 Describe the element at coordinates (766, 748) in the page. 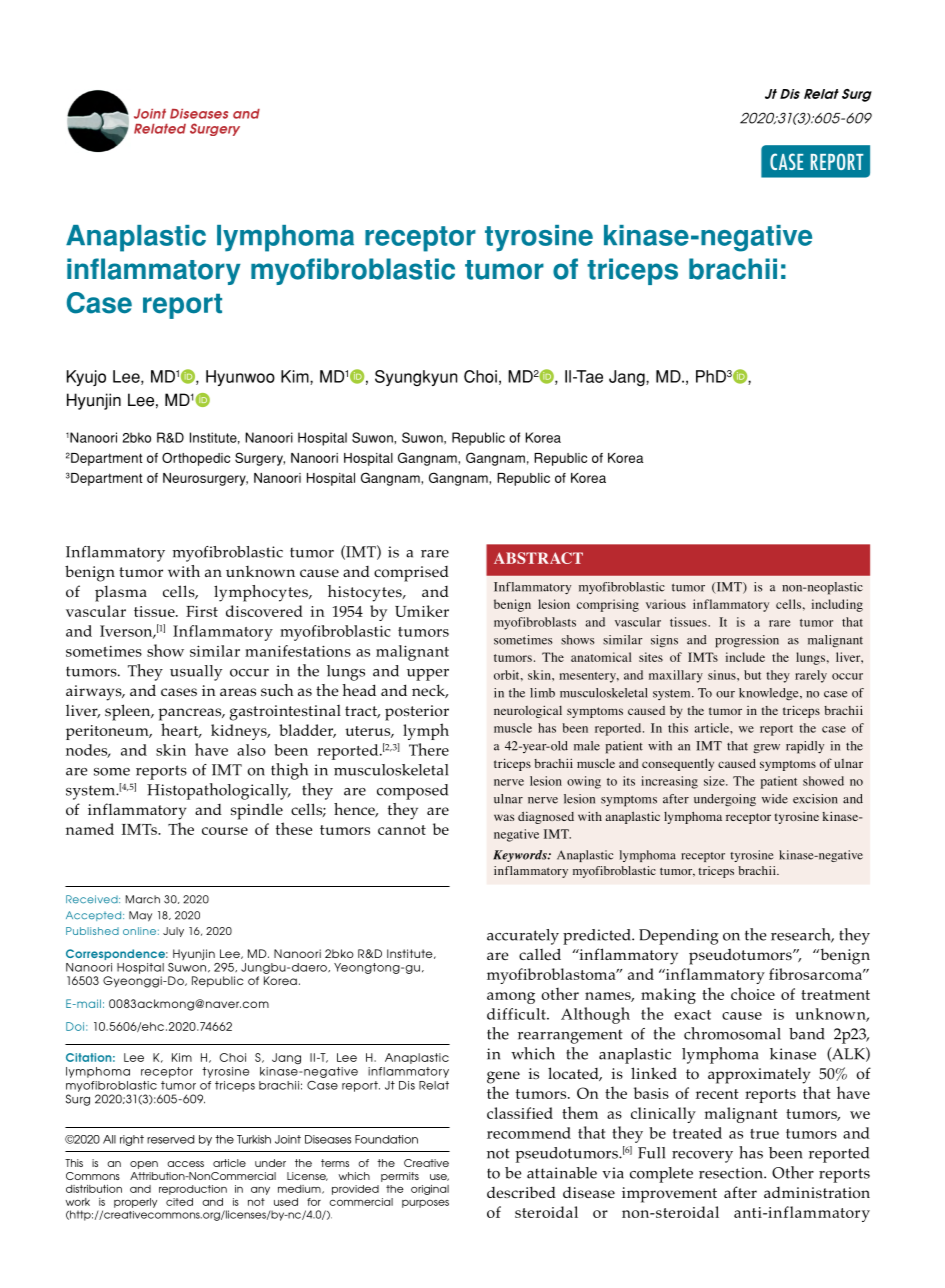

I see `grew` at that location.
